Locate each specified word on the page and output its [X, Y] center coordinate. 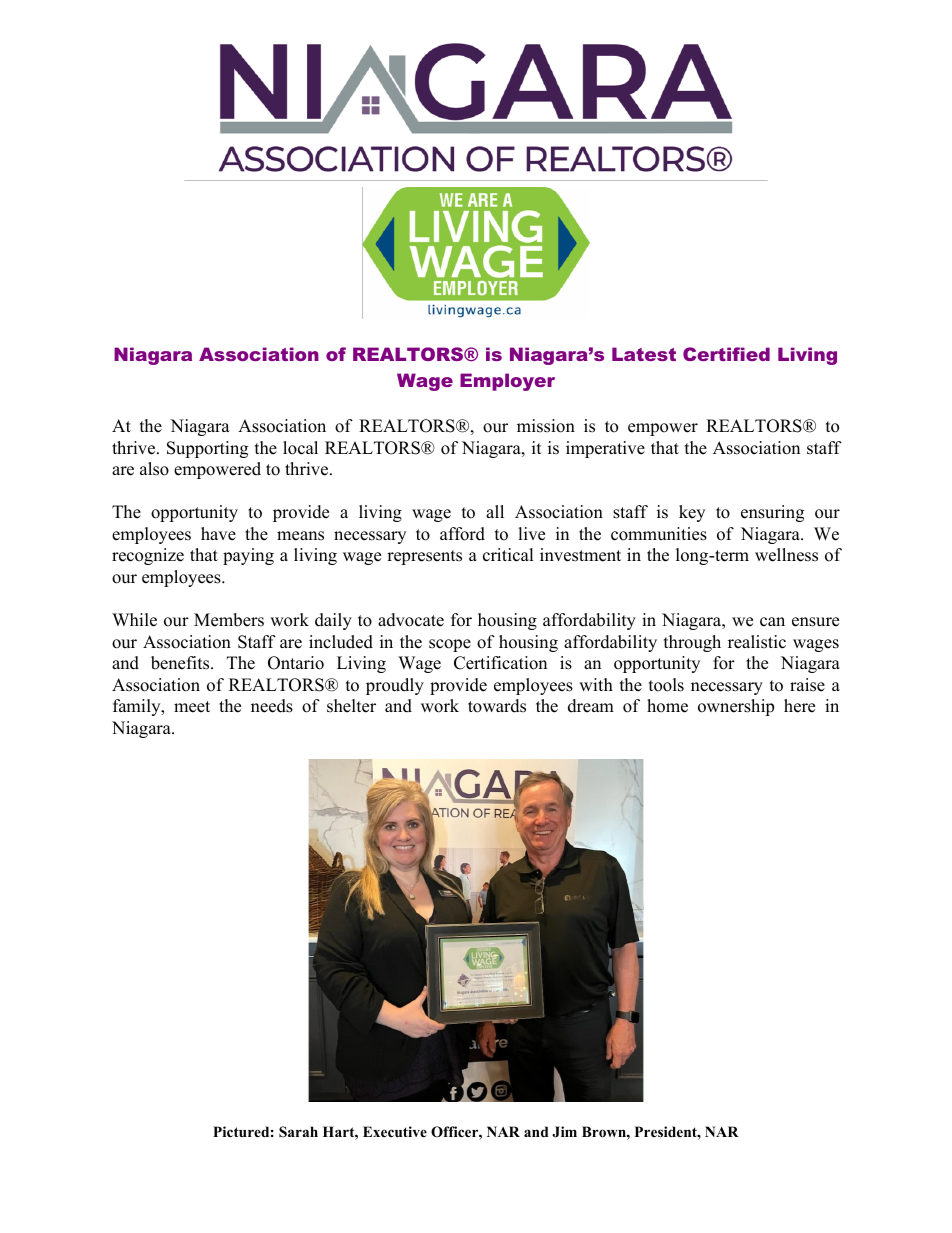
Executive [395, 1131]
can [772, 622]
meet [192, 707]
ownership [736, 707]
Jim [564, 1132]
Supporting [207, 449]
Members [229, 620]
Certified [726, 354]
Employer [507, 382]
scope [450, 645]
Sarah [298, 1132]
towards [497, 706]
